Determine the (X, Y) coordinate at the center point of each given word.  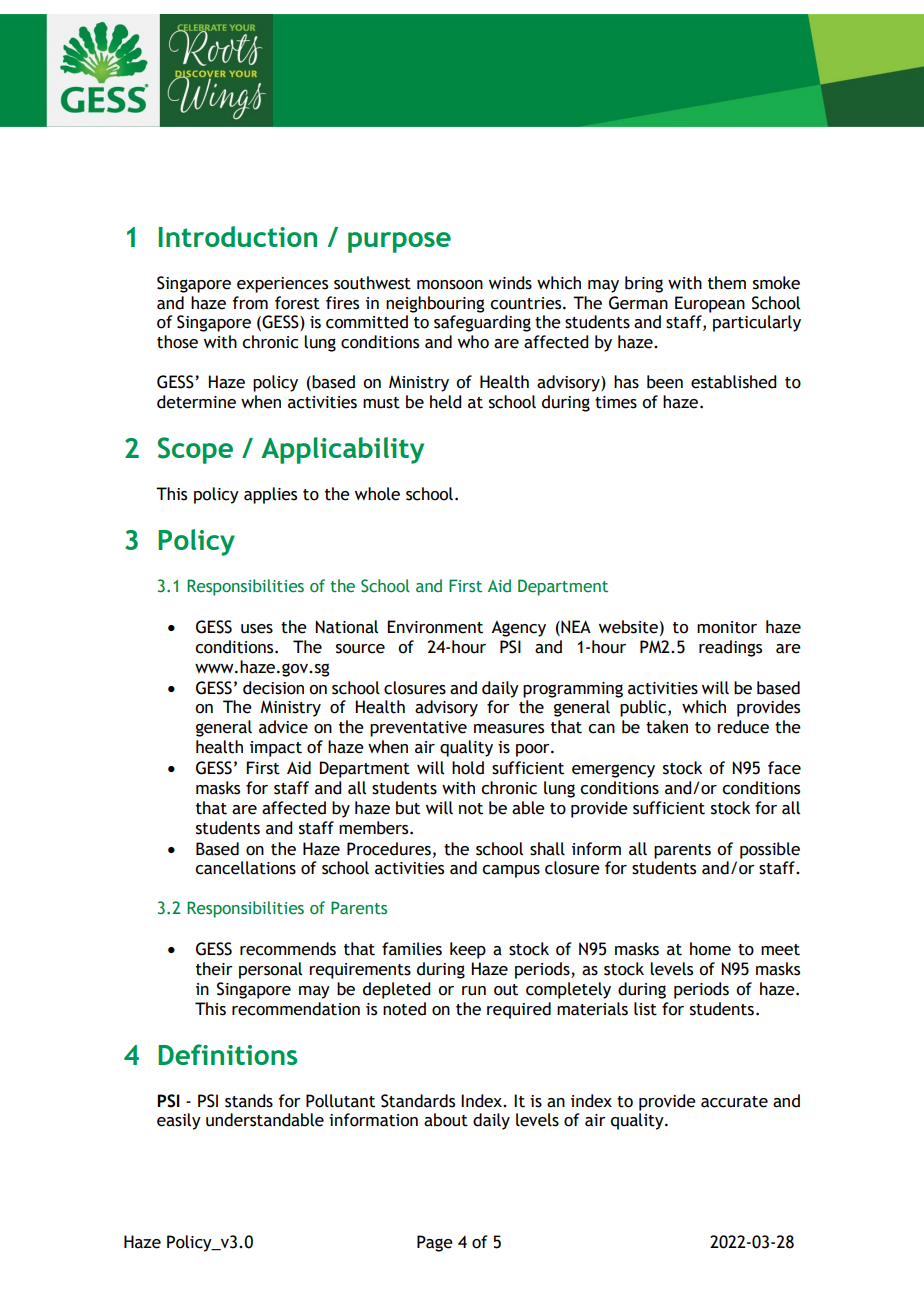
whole (377, 494)
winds (510, 283)
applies (270, 495)
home (710, 949)
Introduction (238, 236)
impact (276, 749)
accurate (734, 1102)
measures (509, 729)
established (733, 382)
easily (179, 1121)
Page (435, 1243)
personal (270, 970)
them (727, 283)
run (474, 991)
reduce (743, 727)
